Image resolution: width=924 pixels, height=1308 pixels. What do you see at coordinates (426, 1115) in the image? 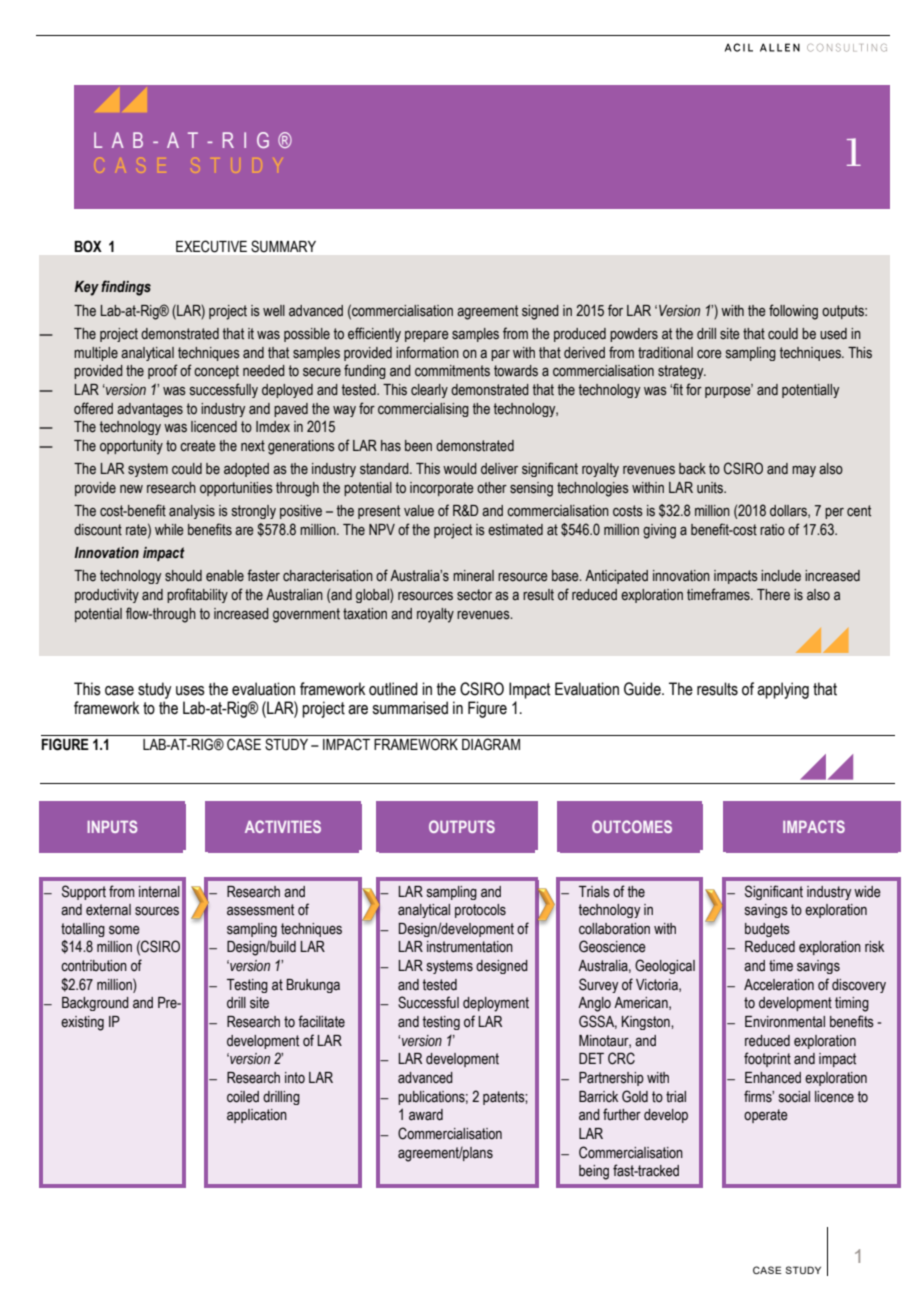
I see `award` at bounding box center [426, 1115].
